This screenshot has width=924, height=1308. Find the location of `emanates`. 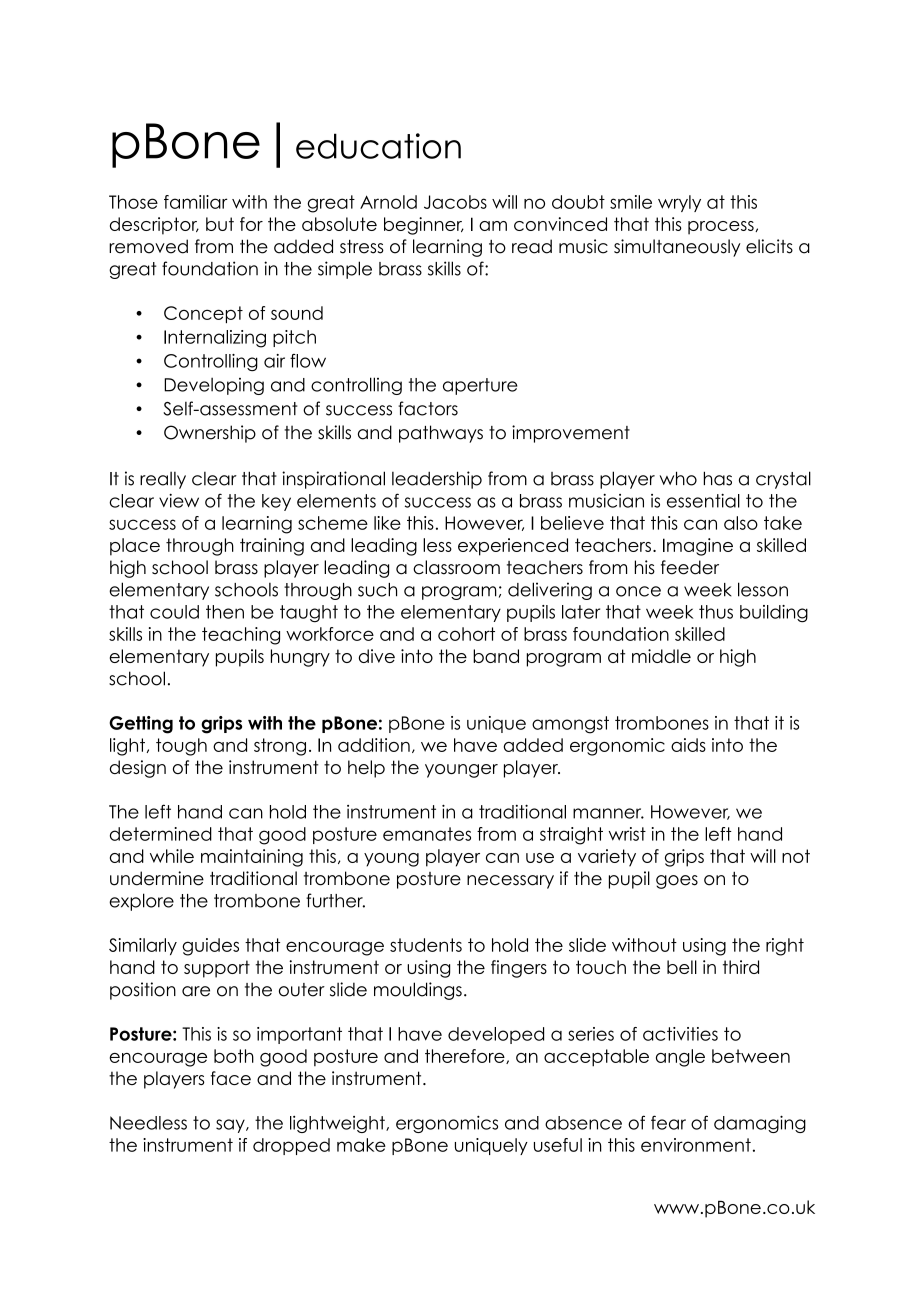

emanates is located at coordinates (427, 834).
